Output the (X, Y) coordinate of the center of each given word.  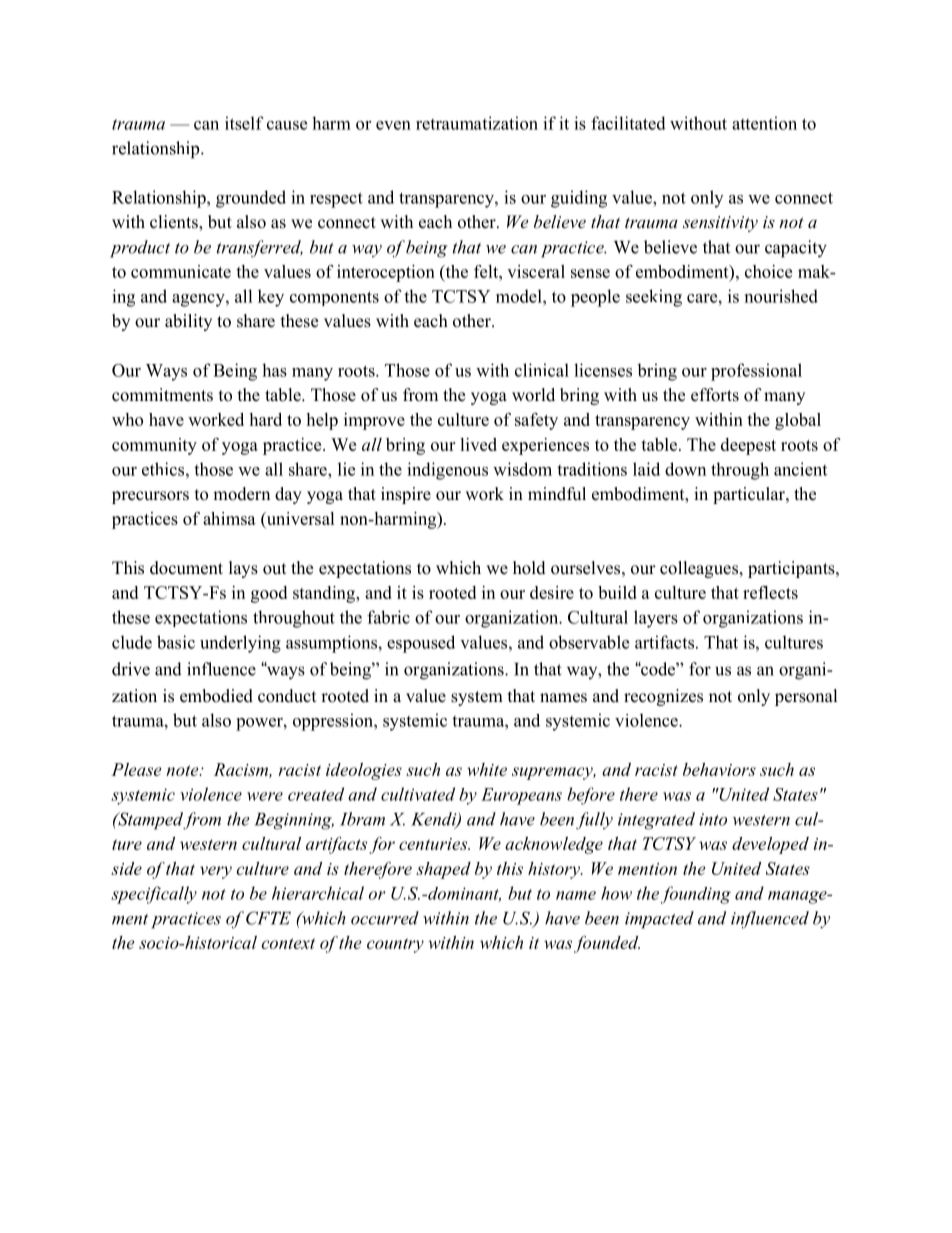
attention (764, 123)
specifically (154, 895)
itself (244, 123)
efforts (715, 395)
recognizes (663, 697)
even (393, 125)
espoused (421, 644)
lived (478, 444)
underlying (240, 644)
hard (265, 419)
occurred (385, 918)
